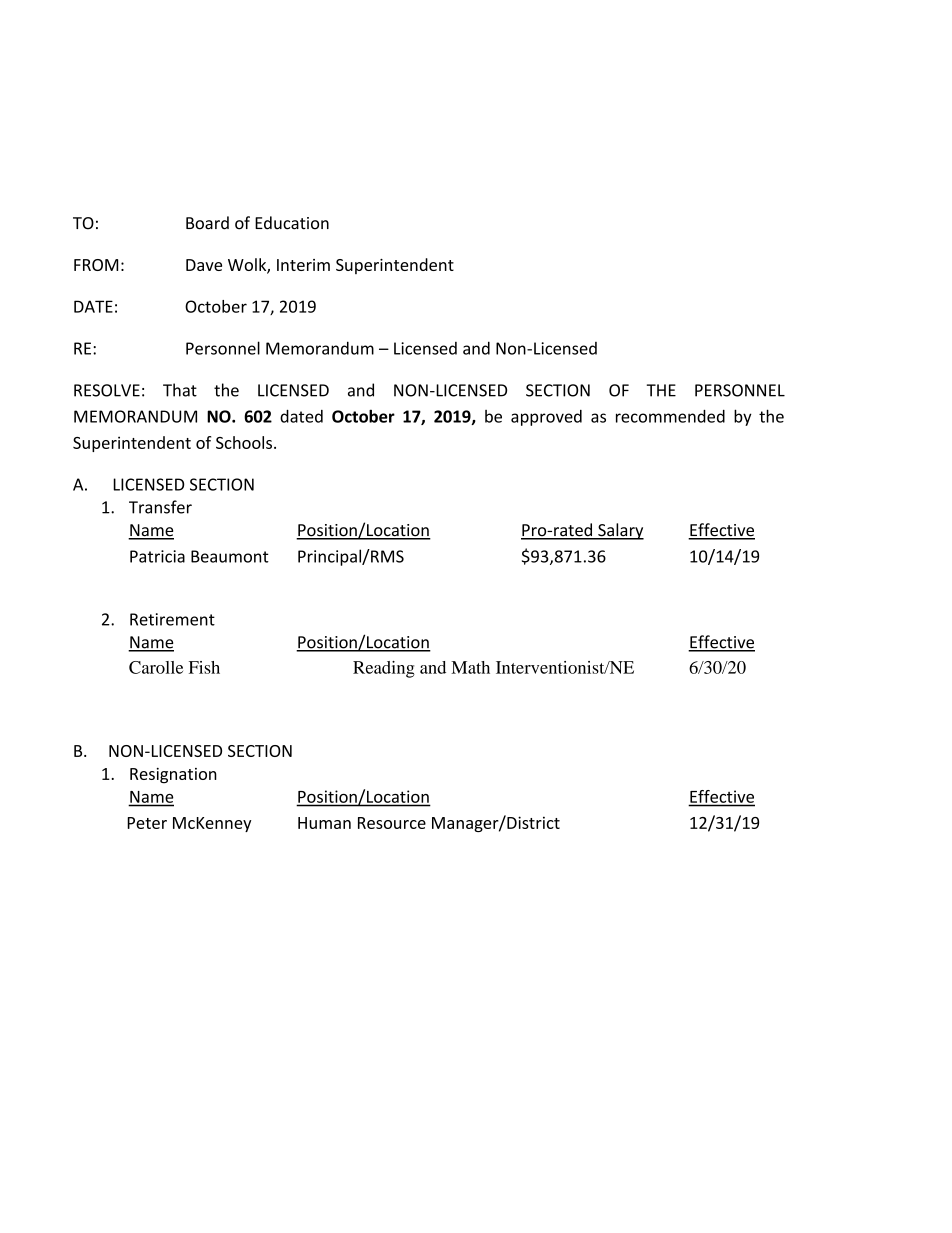  What do you see at coordinates (546, 418) in the image?
I see `approved` at bounding box center [546, 418].
